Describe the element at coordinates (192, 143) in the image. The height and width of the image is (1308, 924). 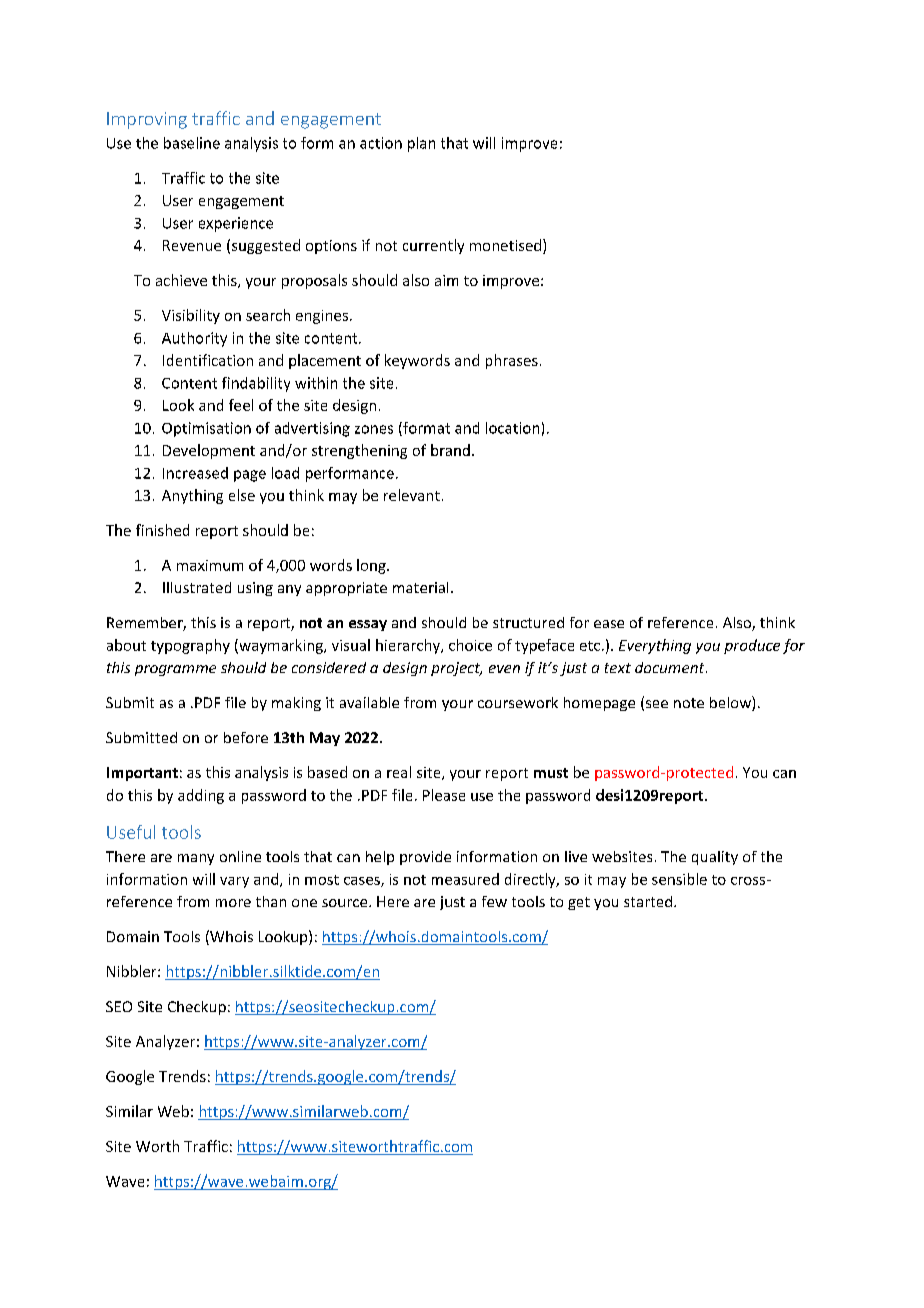
I see `baseline` at that location.
